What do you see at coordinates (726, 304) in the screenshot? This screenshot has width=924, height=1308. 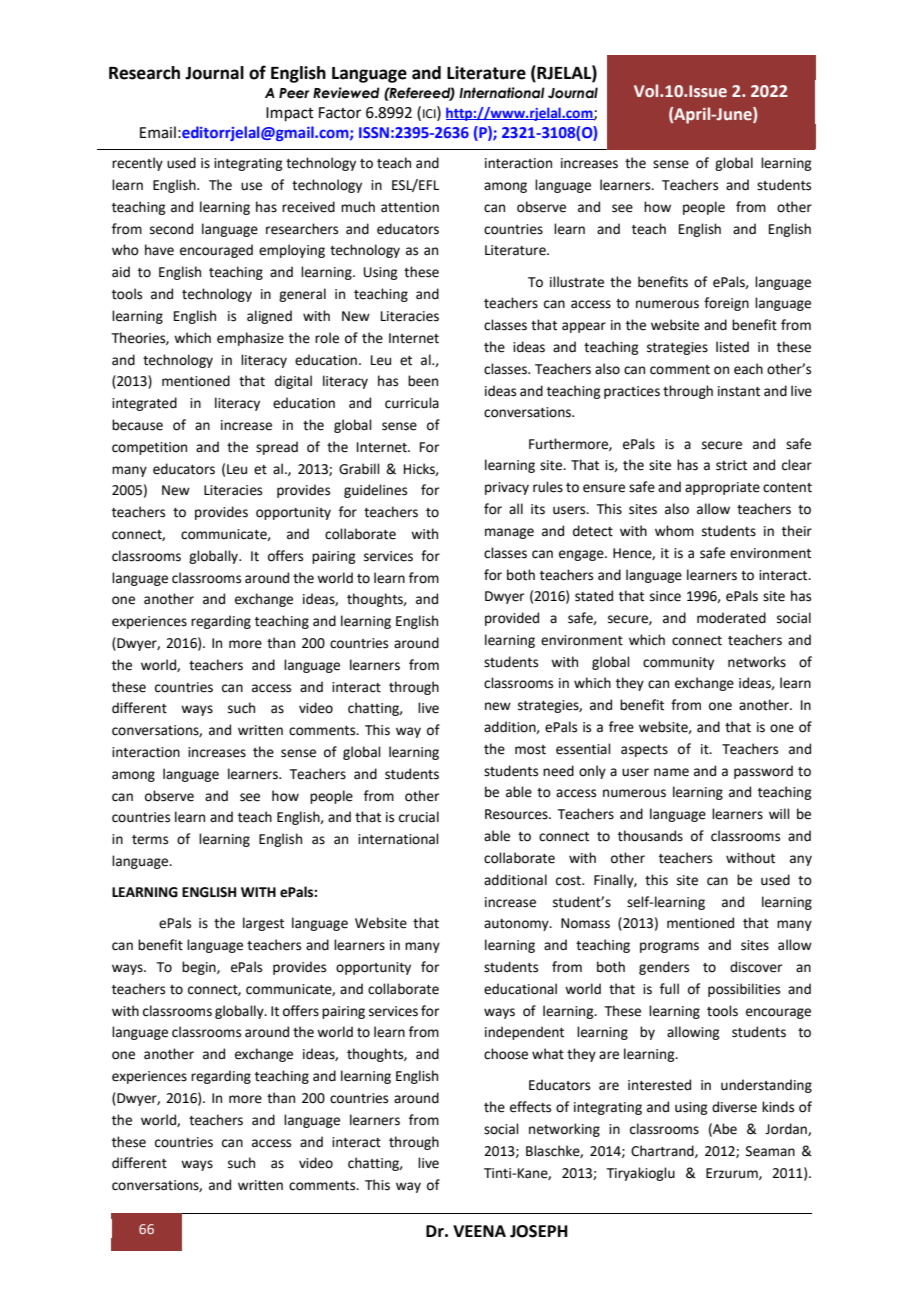 I see `foreign` at bounding box center [726, 304].
